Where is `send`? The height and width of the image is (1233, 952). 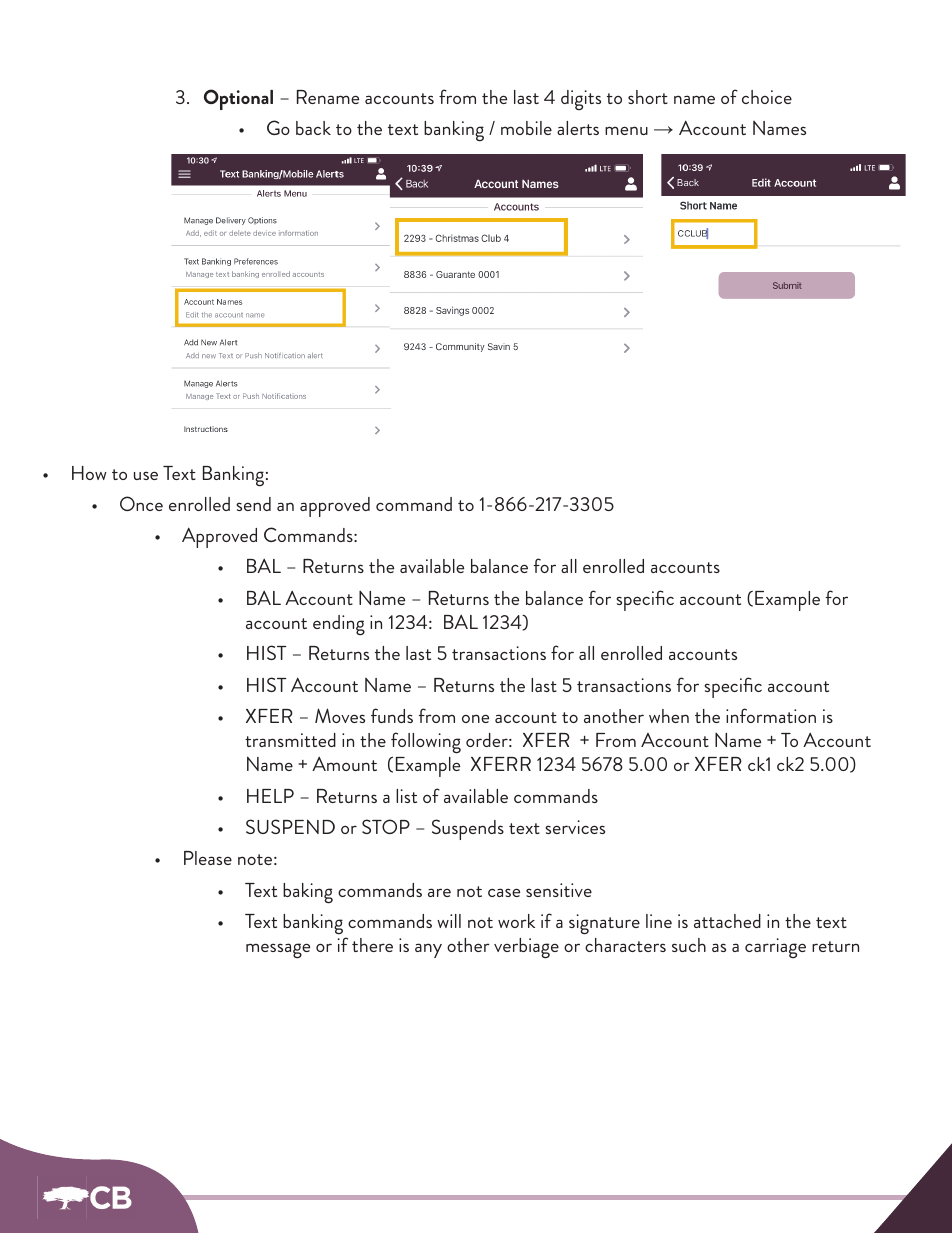
send is located at coordinates (253, 504).
